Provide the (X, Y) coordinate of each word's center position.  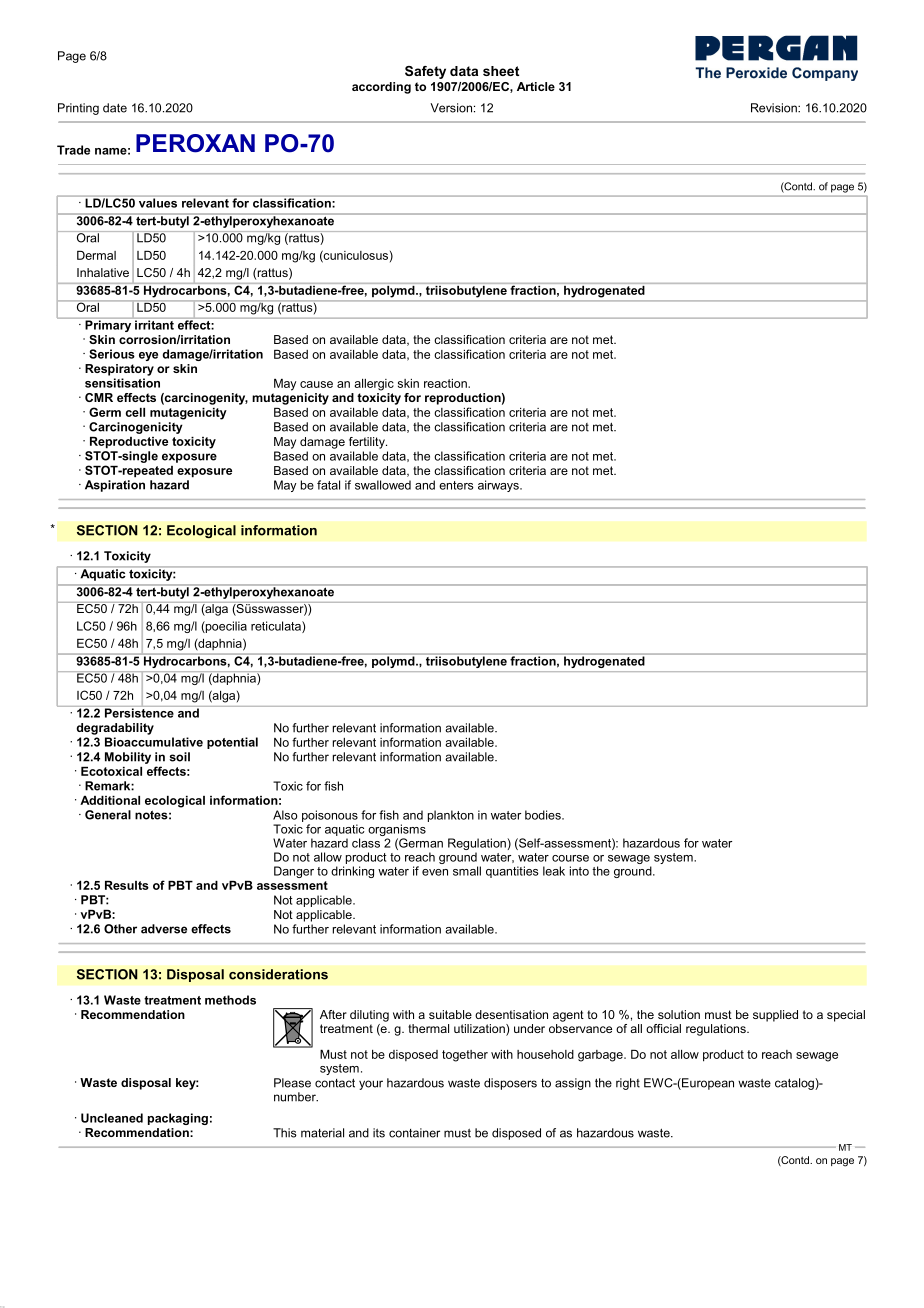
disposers (510, 1084)
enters (456, 485)
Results (127, 885)
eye (148, 356)
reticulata (277, 627)
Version (451, 108)
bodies (544, 815)
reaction (446, 383)
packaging (178, 1119)
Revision (775, 108)
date (115, 108)
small (467, 871)
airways (499, 486)
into (579, 871)
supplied (775, 1016)
